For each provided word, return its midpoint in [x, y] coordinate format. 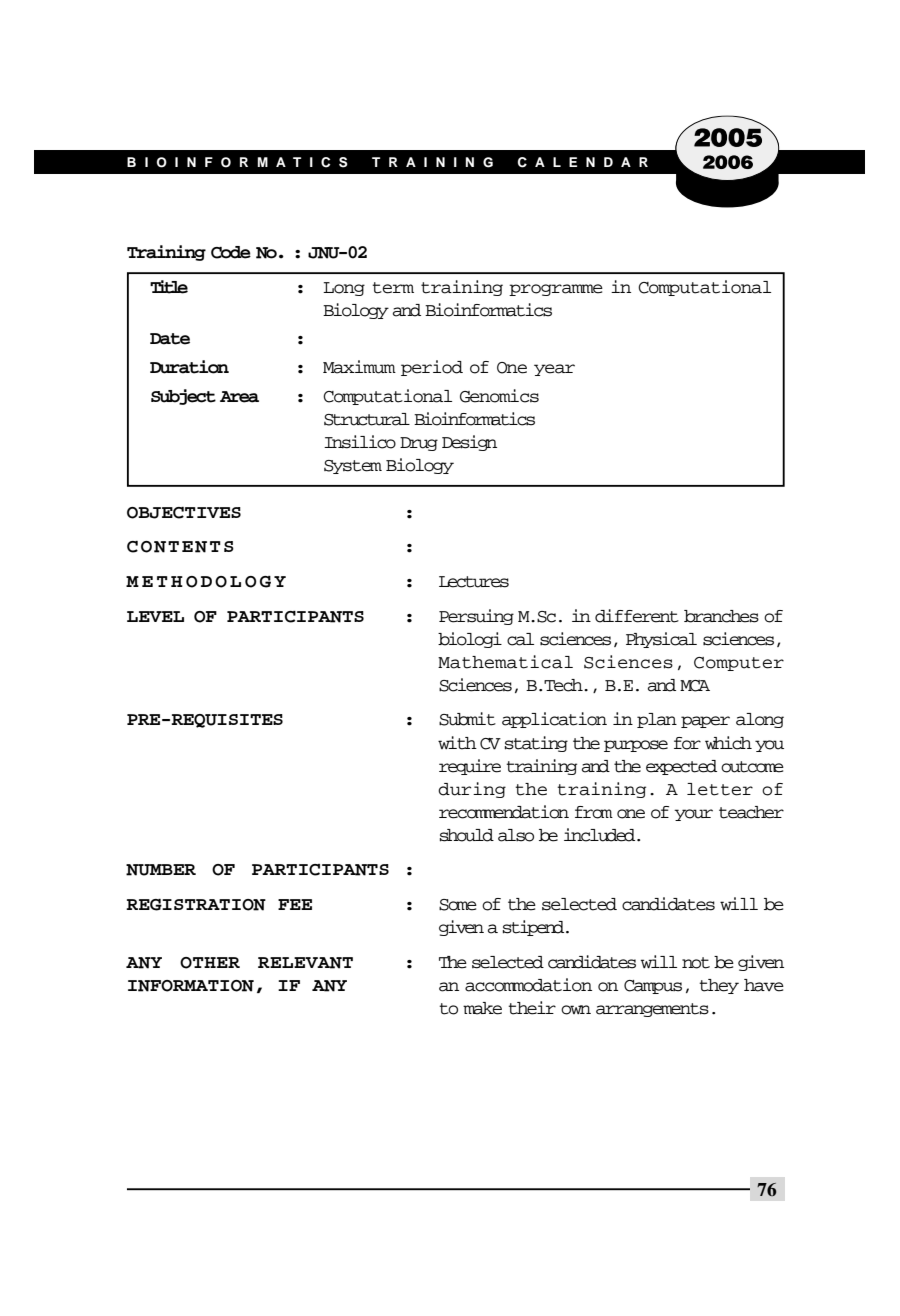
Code [231, 252]
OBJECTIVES [184, 513]
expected [681, 767]
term [393, 288]
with [457, 743]
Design [469, 443]
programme [556, 290]
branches [721, 616]
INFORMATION [191, 986]
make [482, 1008]
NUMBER [161, 870]
